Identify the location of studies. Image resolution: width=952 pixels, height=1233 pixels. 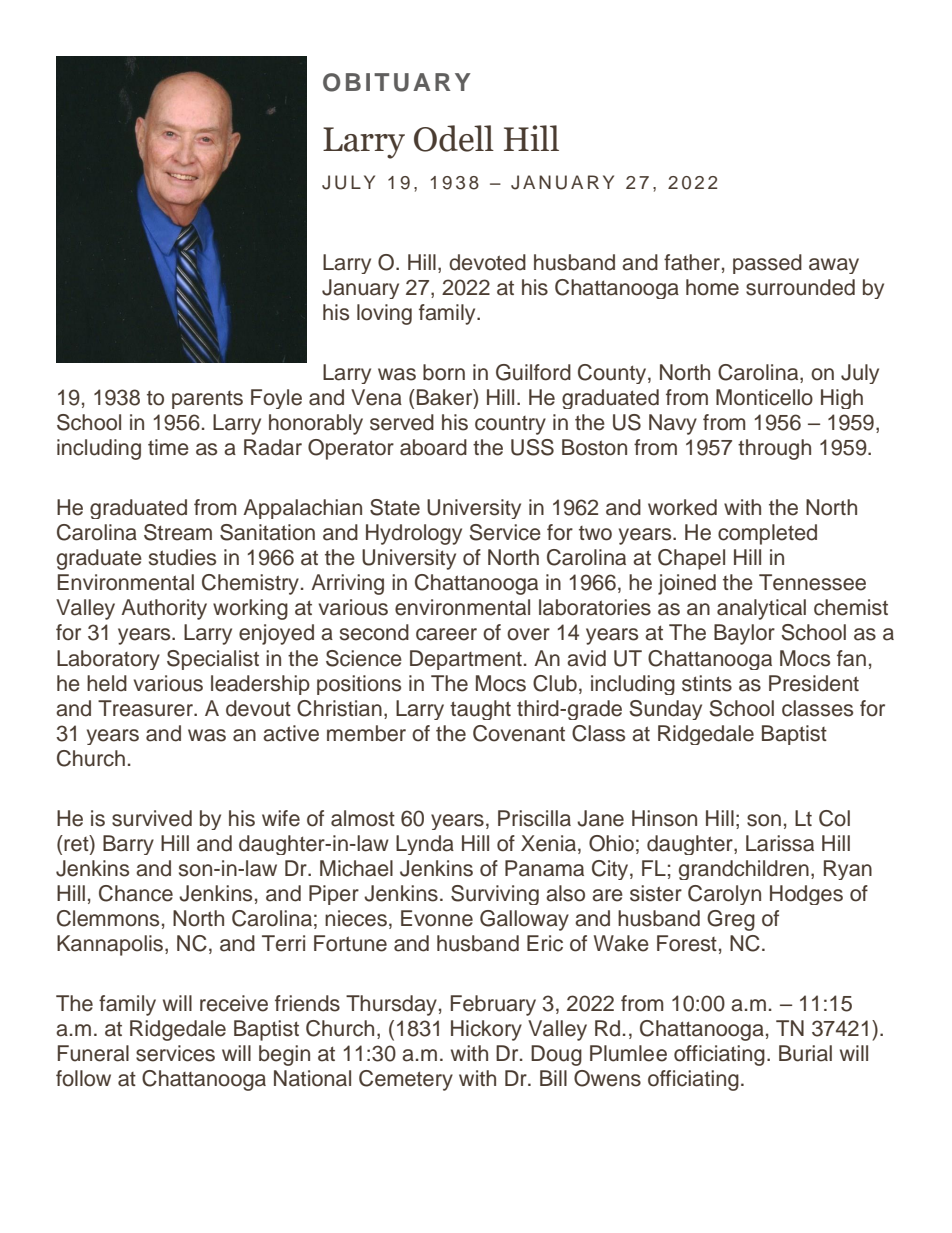
(182, 557).
